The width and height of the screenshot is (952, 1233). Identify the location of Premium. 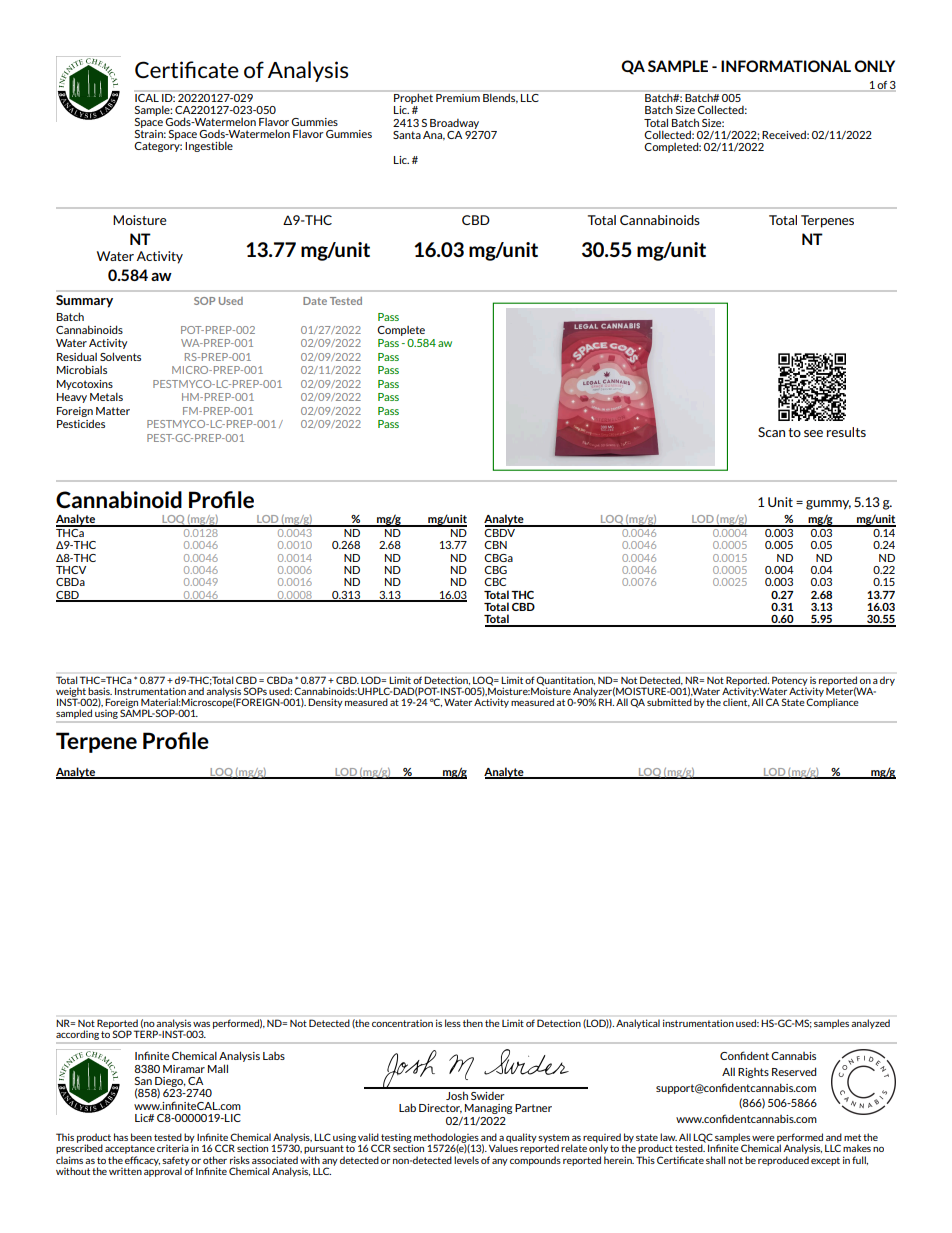
(458, 96).
